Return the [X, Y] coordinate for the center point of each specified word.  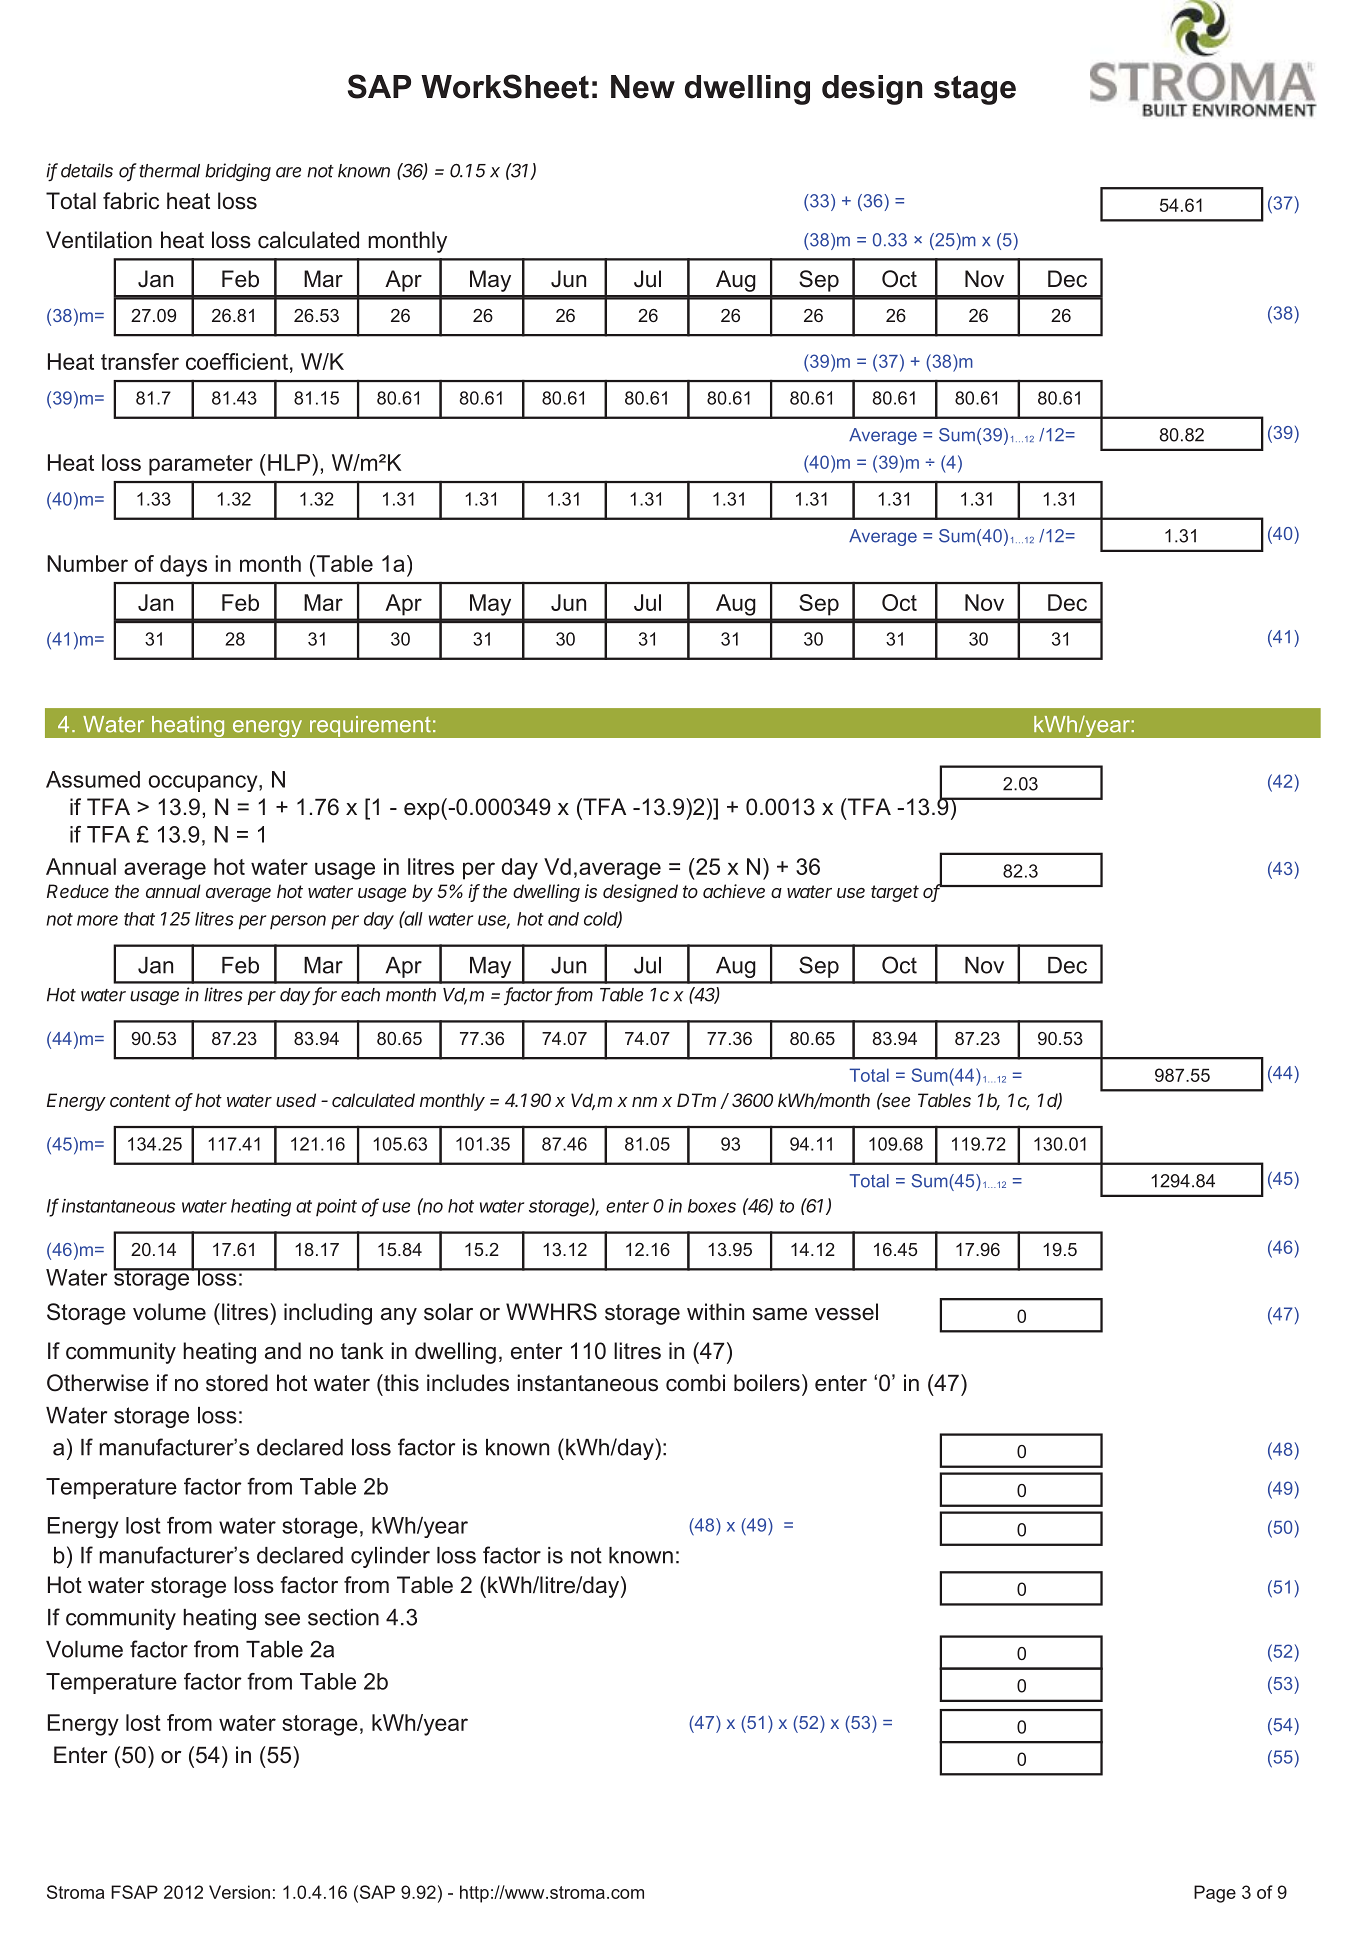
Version [239, 1892]
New [643, 87]
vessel [846, 1312]
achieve [734, 891]
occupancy [204, 783]
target [895, 893]
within [715, 1311]
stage [975, 90]
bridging [238, 172]
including [328, 1314]
